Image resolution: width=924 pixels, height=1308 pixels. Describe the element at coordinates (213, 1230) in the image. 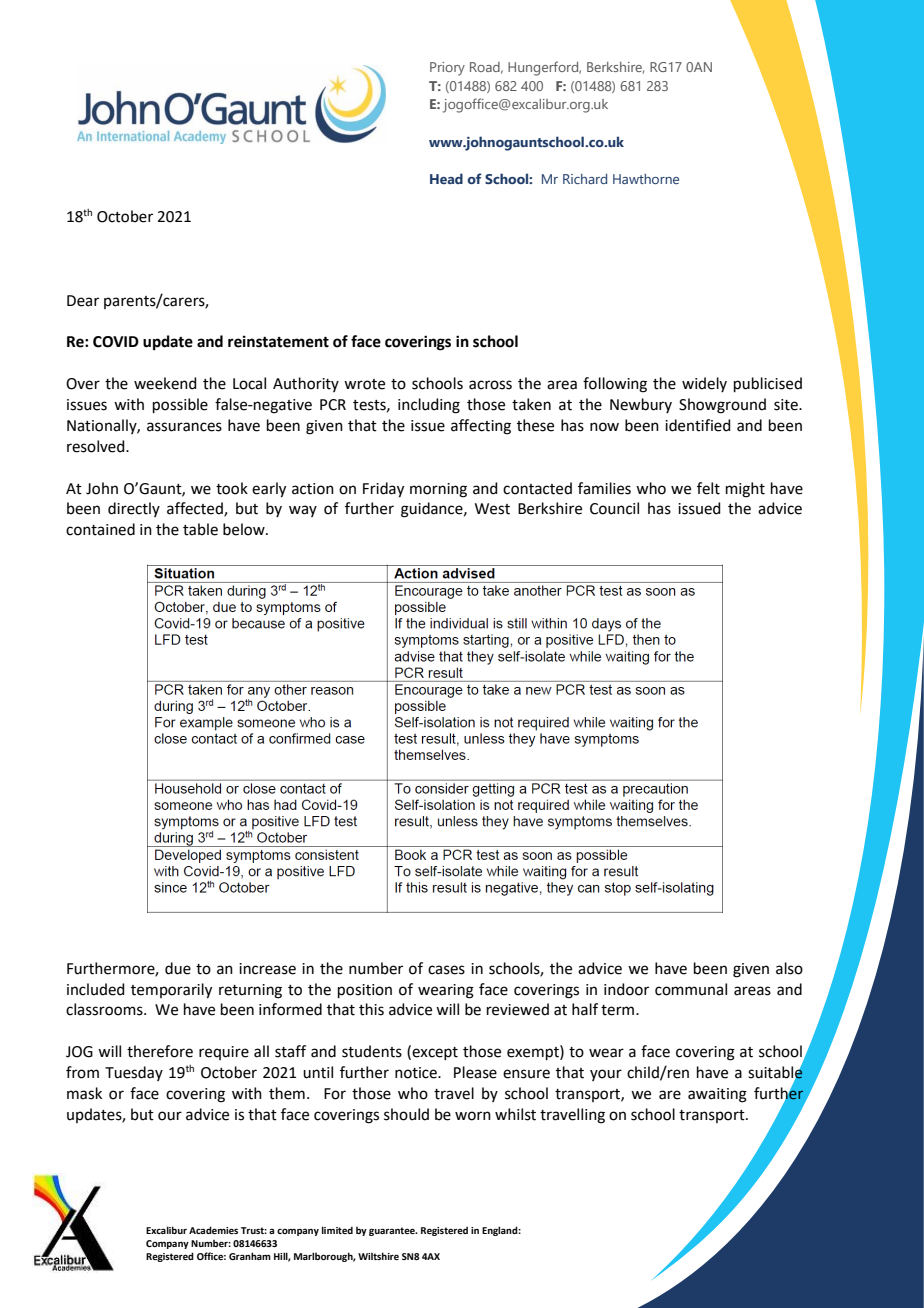

I see `Academies` at that location.
